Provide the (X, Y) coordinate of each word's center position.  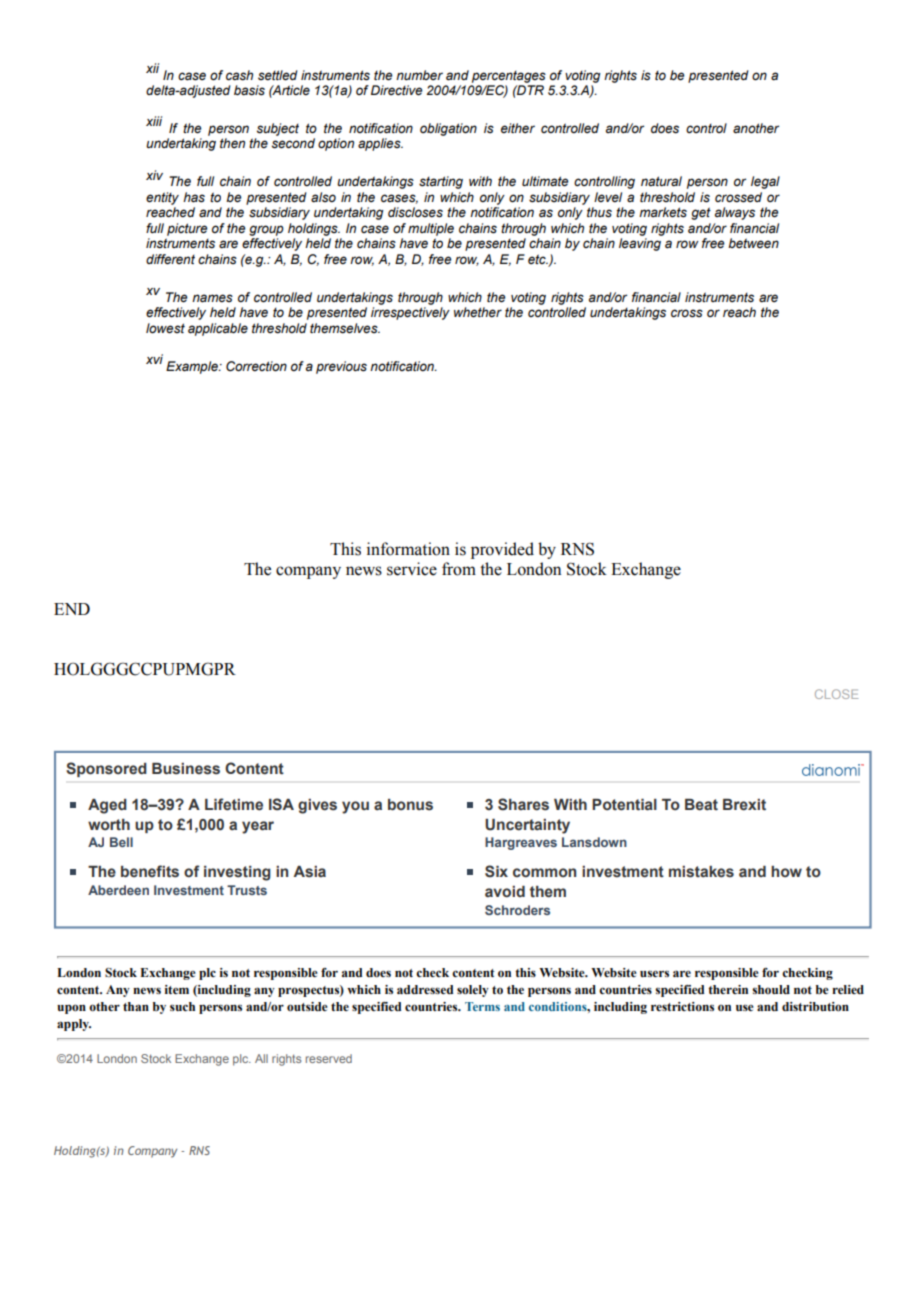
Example (193, 367)
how (786, 871)
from (459, 569)
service (412, 569)
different (170, 259)
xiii (154, 121)
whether (478, 312)
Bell (121, 842)
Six (496, 871)
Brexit (744, 805)
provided (502, 550)
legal (765, 182)
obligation (448, 129)
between (753, 243)
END (72, 609)
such (182, 1006)
